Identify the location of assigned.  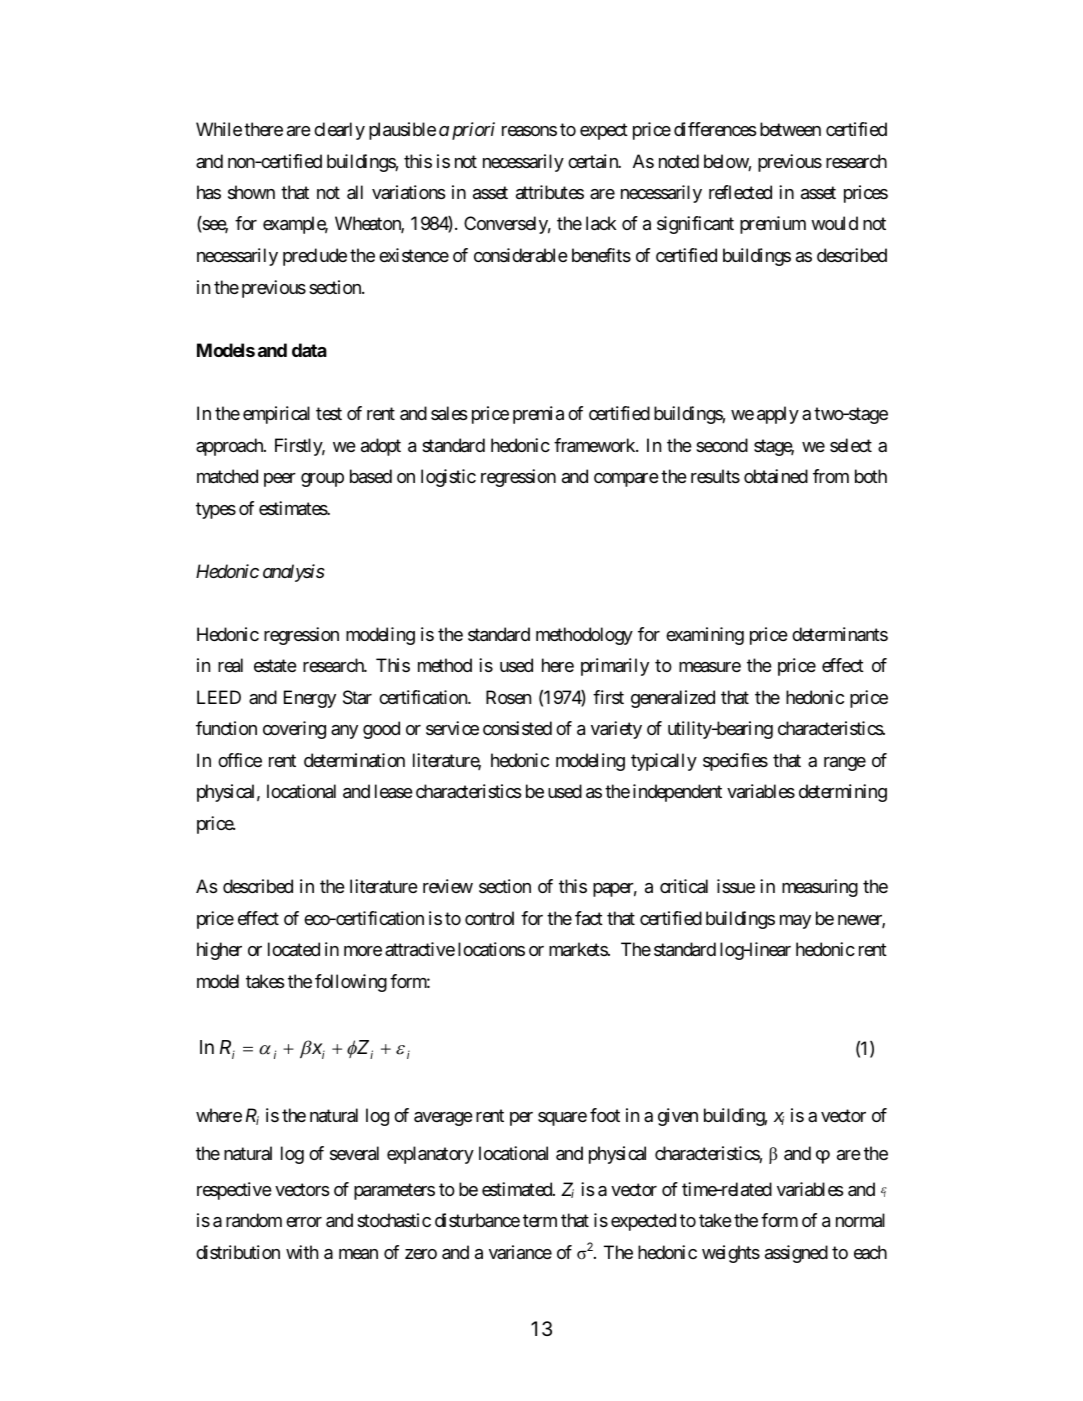
(796, 1254).
